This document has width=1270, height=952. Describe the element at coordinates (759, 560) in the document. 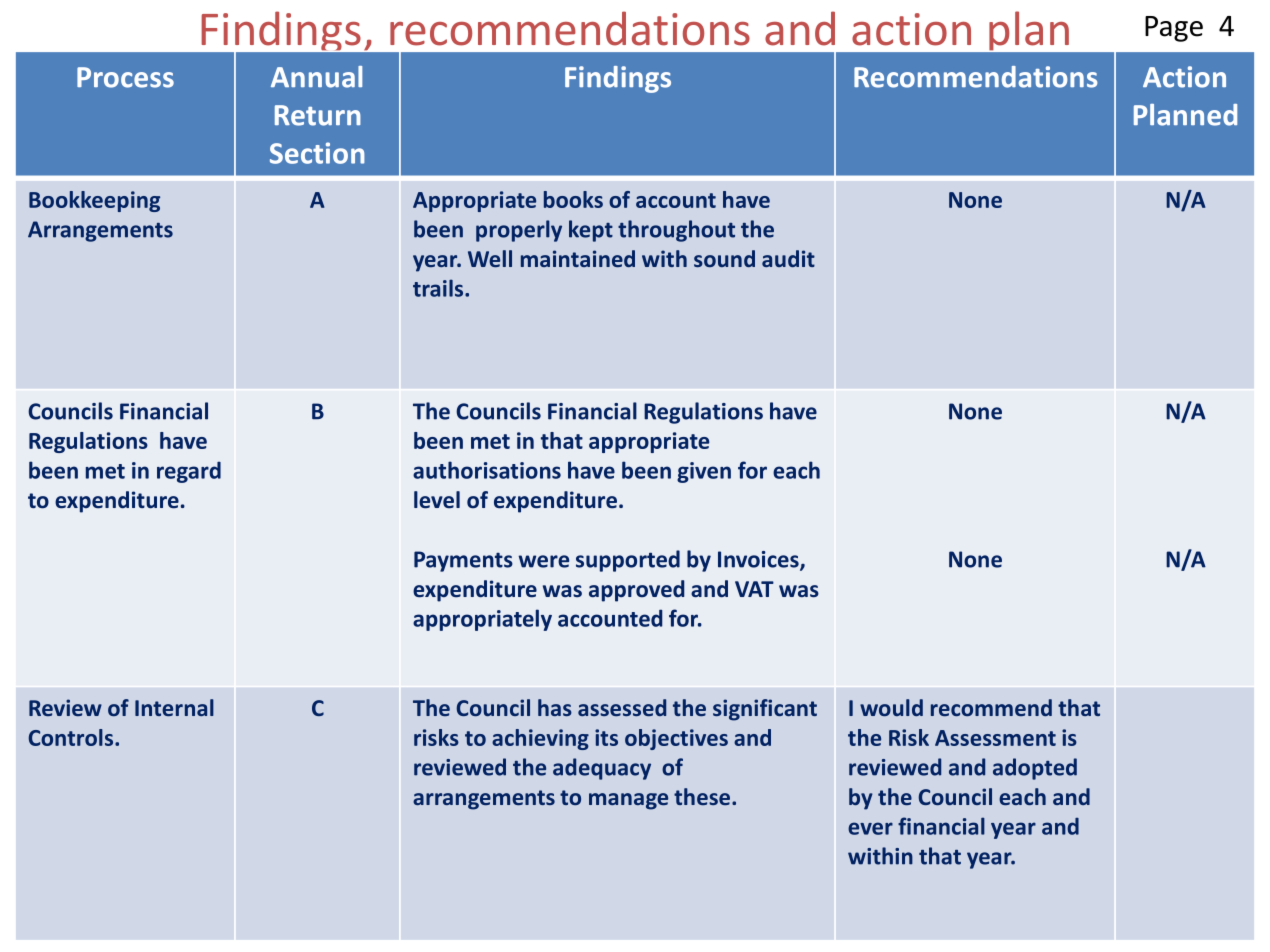

I see `Invoices` at that location.
